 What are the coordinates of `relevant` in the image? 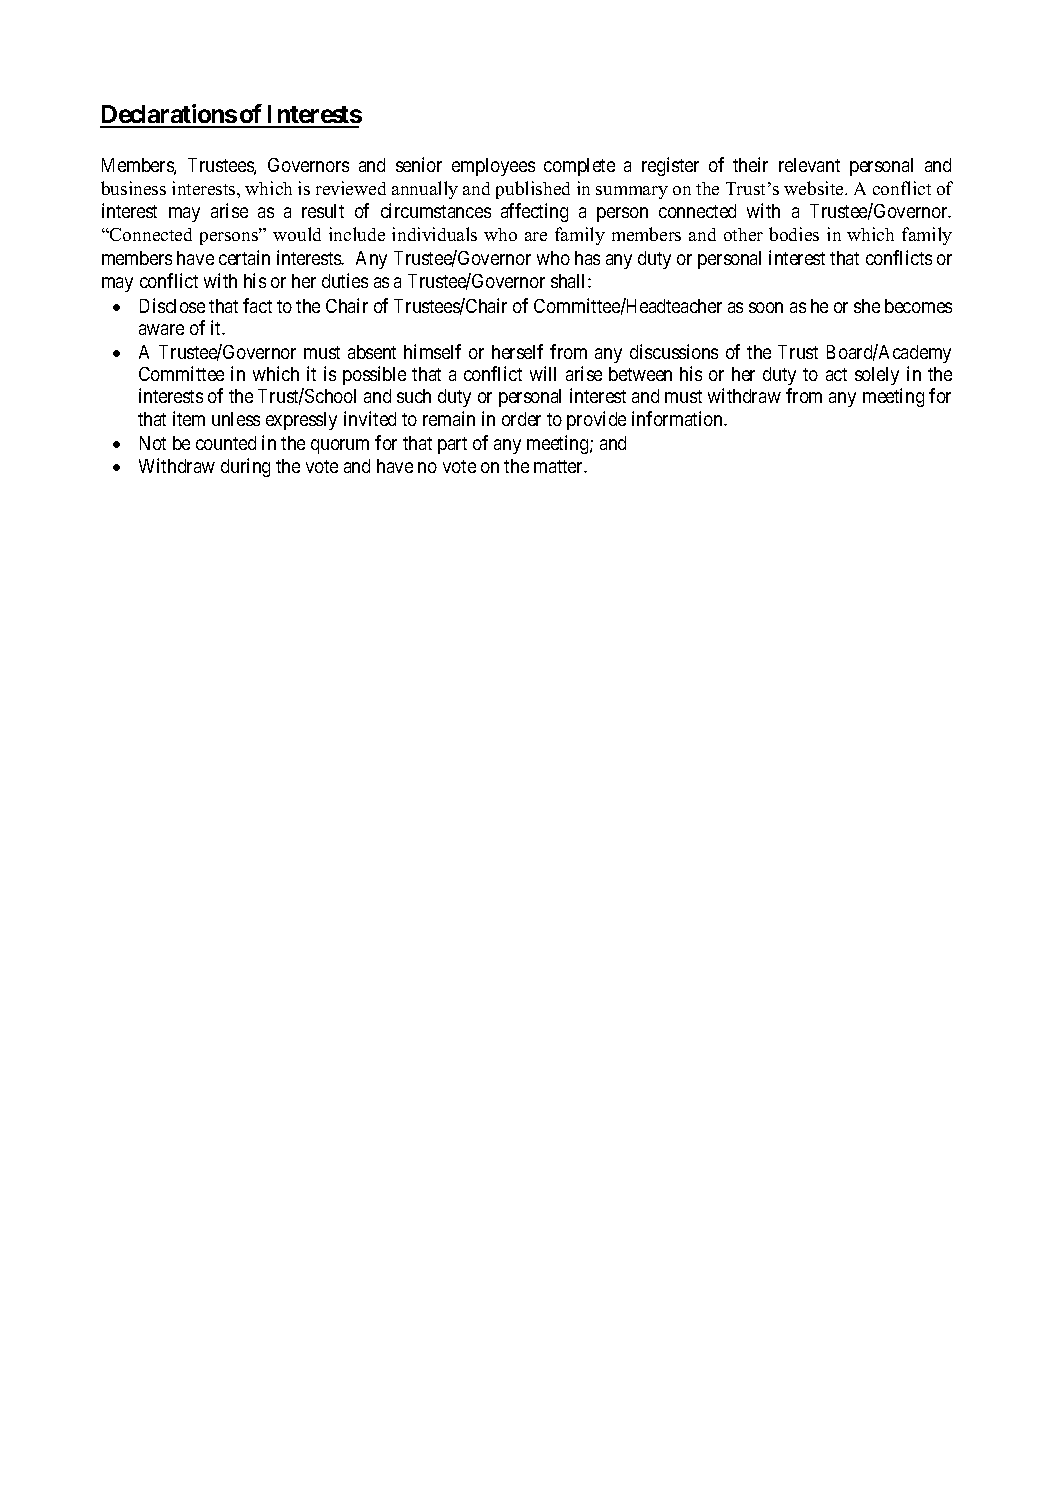 It's located at (809, 165).
